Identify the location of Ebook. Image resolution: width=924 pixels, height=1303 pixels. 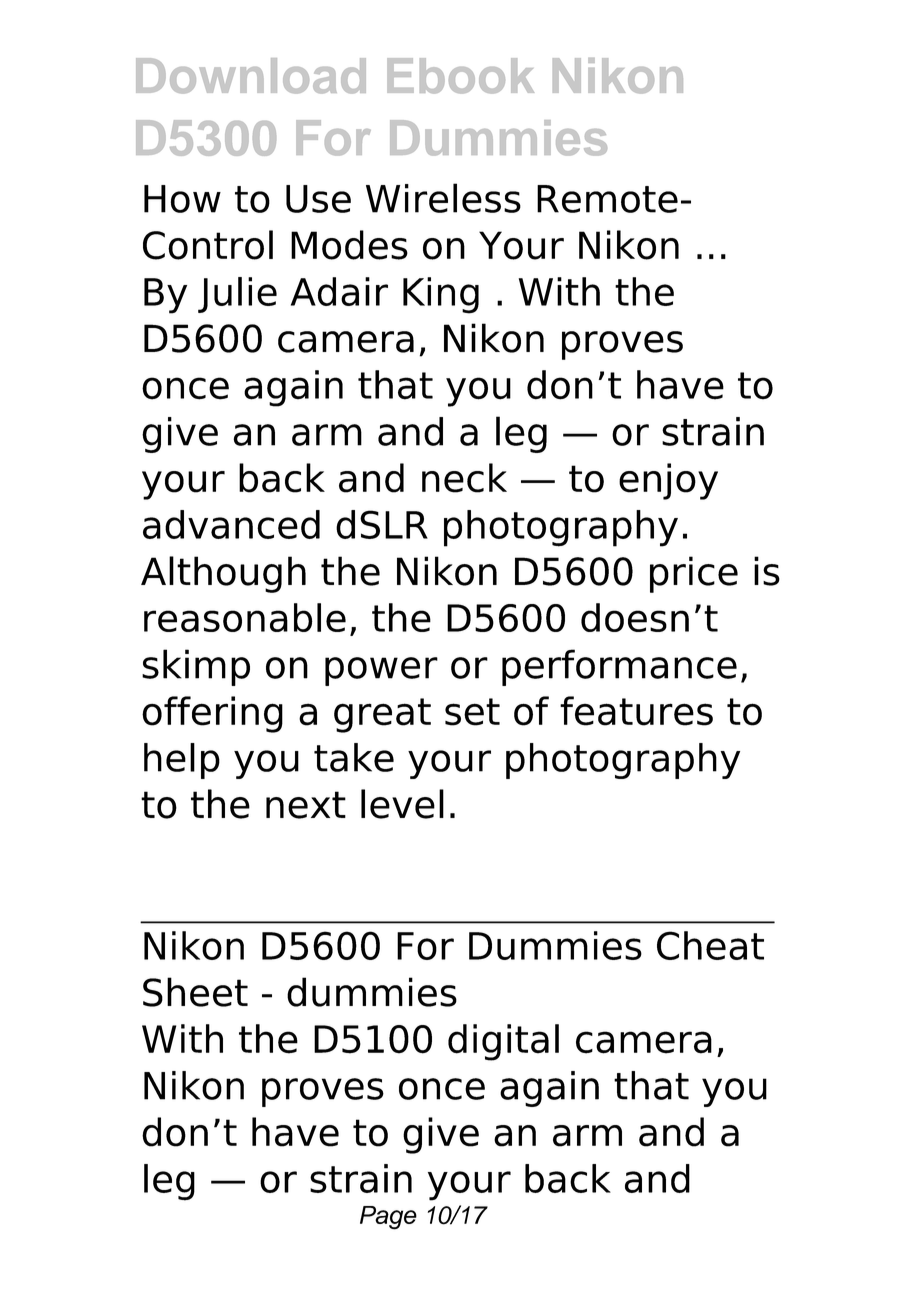
(460, 76).
